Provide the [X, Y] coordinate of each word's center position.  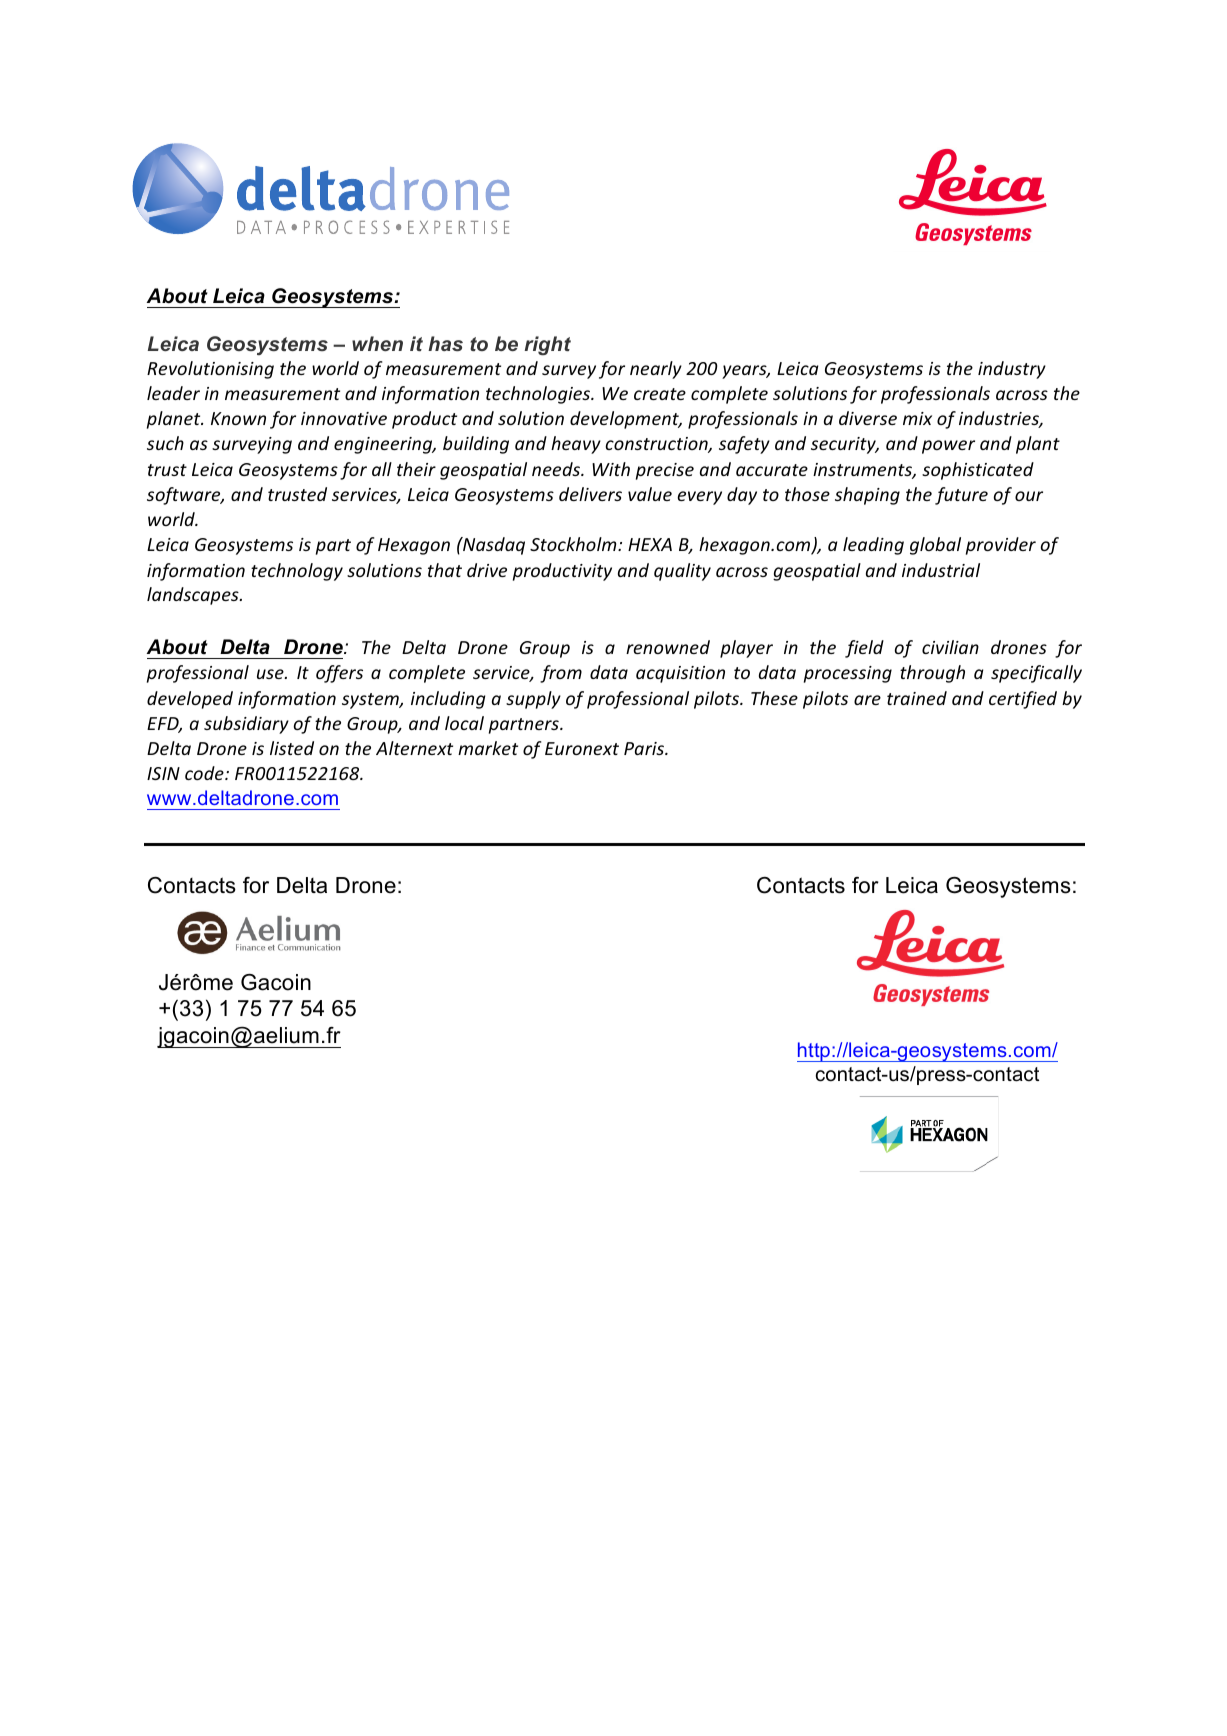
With [611, 469]
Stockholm [574, 544]
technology [297, 572]
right [547, 346]
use [271, 674]
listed [292, 748]
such [165, 443]
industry [1012, 370]
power [948, 447]
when [377, 343]
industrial [941, 570]
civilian [950, 647]
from [561, 674]
